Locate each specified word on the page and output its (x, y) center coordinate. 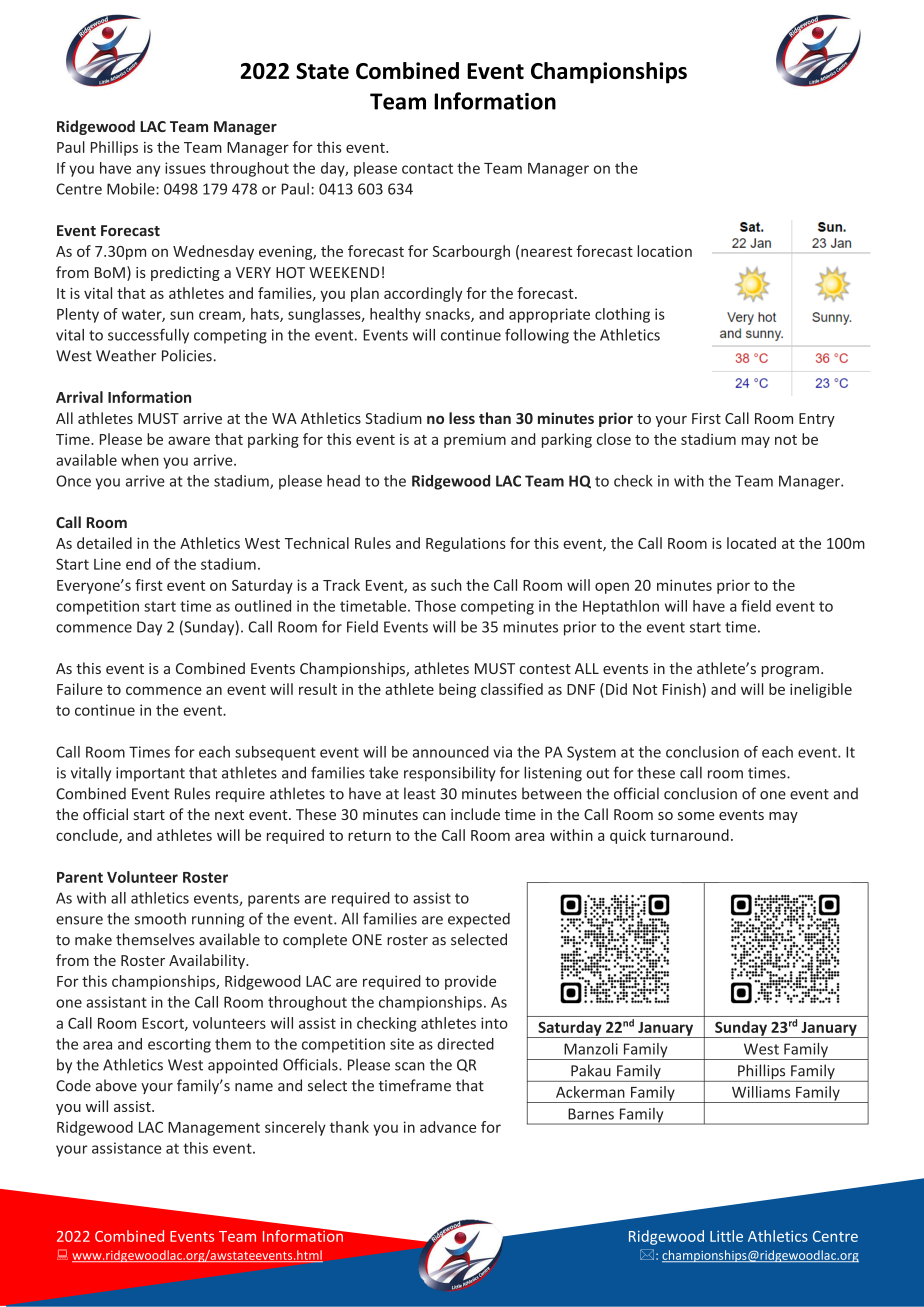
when (140, 460)
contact (427, 168)
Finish (682, 689)
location (664, 251)
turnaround (689, 835)
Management (214, 1129)
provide (470, 982)
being (457, 690)
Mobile (132, 189)
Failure (80, 689)
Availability (208, 961)
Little (726, 1236)
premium (475, 441)
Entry (817, 420)
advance (448, 1127)
